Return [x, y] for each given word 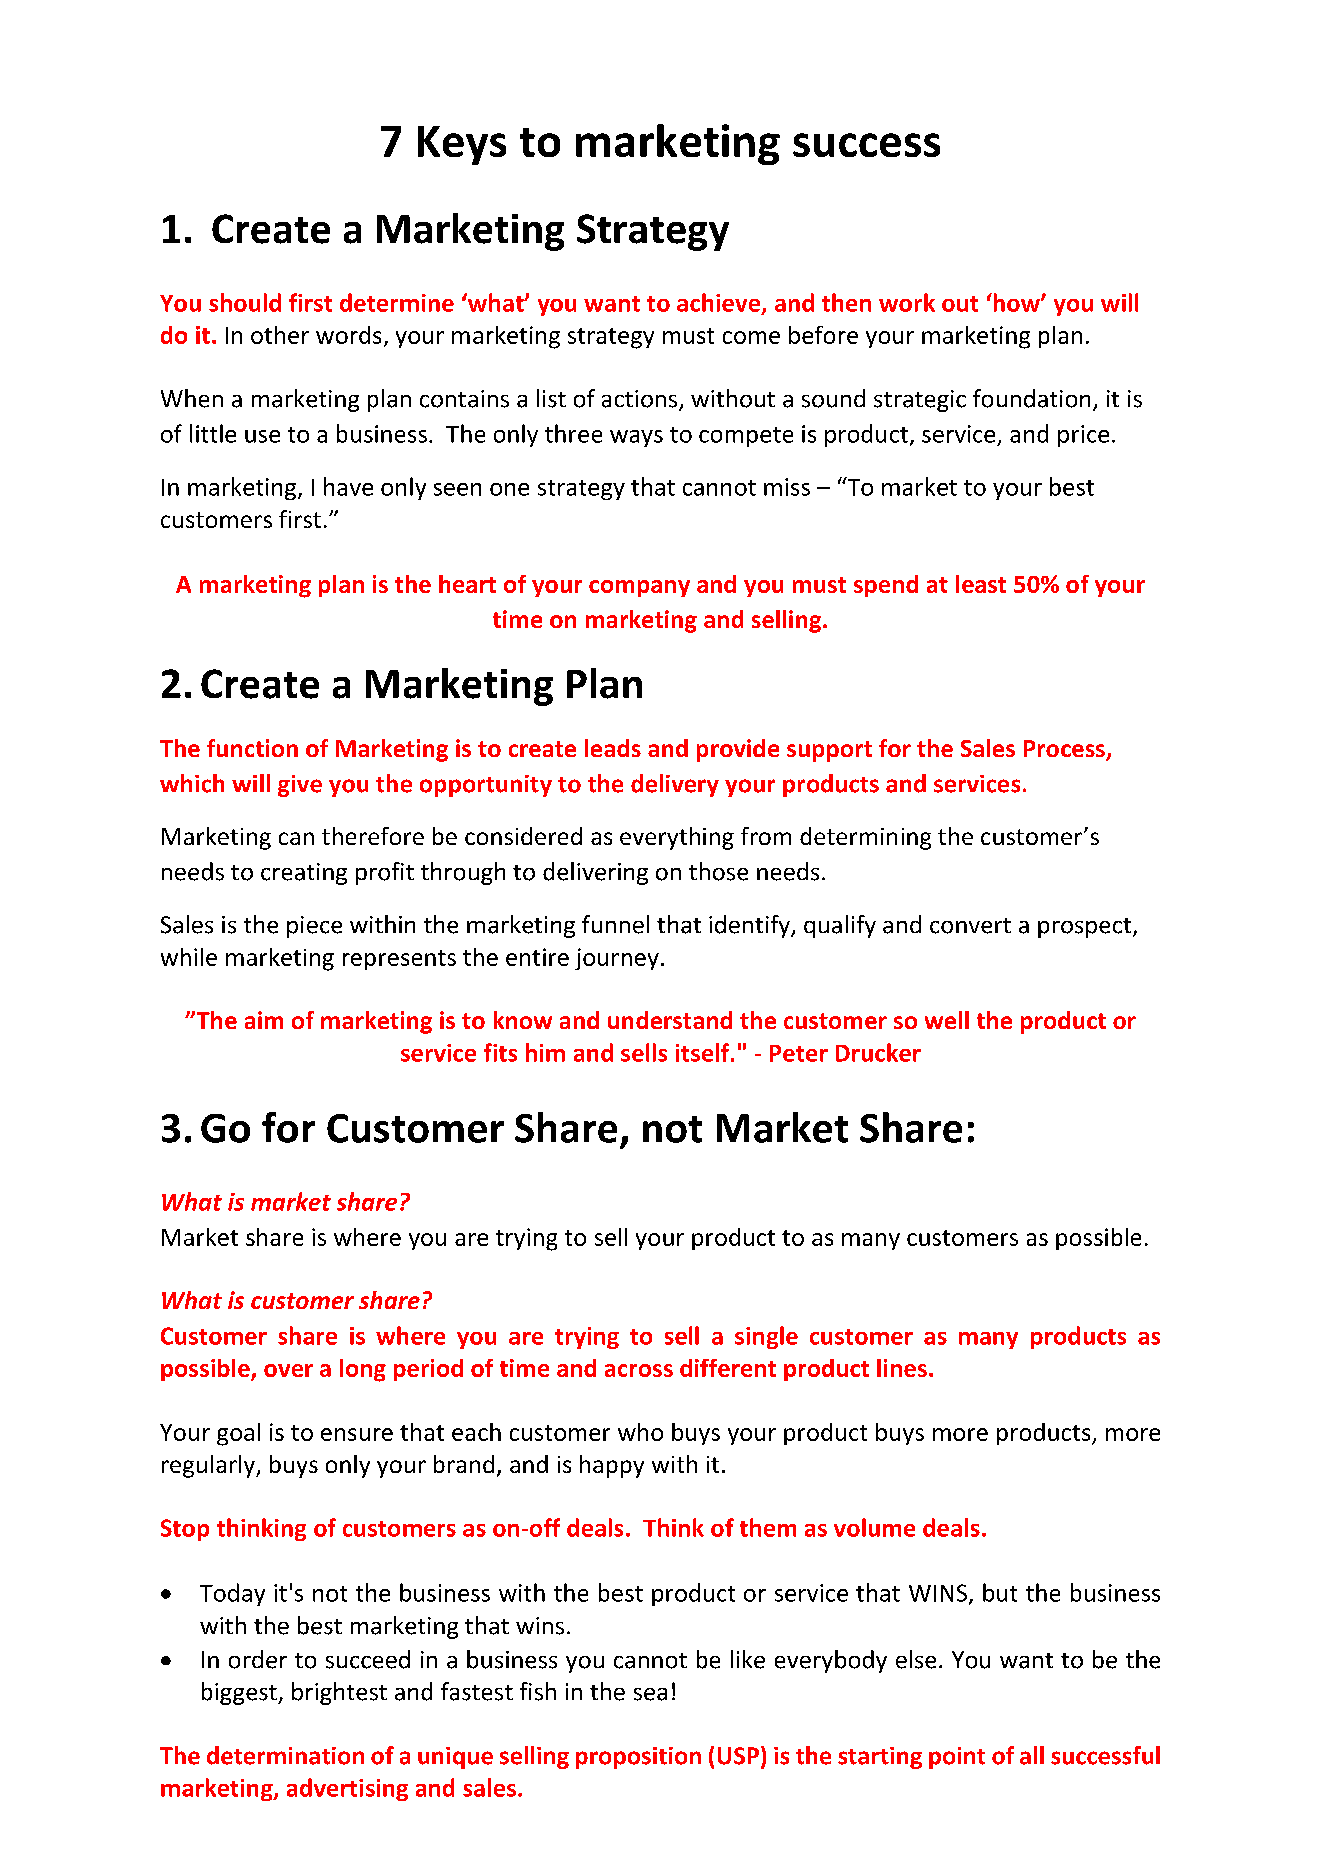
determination [285, 1755]
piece [314, 927]
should [245, 302]
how [1016, 302]
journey [617, 959]
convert [970, 926]
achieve [718, 302]
